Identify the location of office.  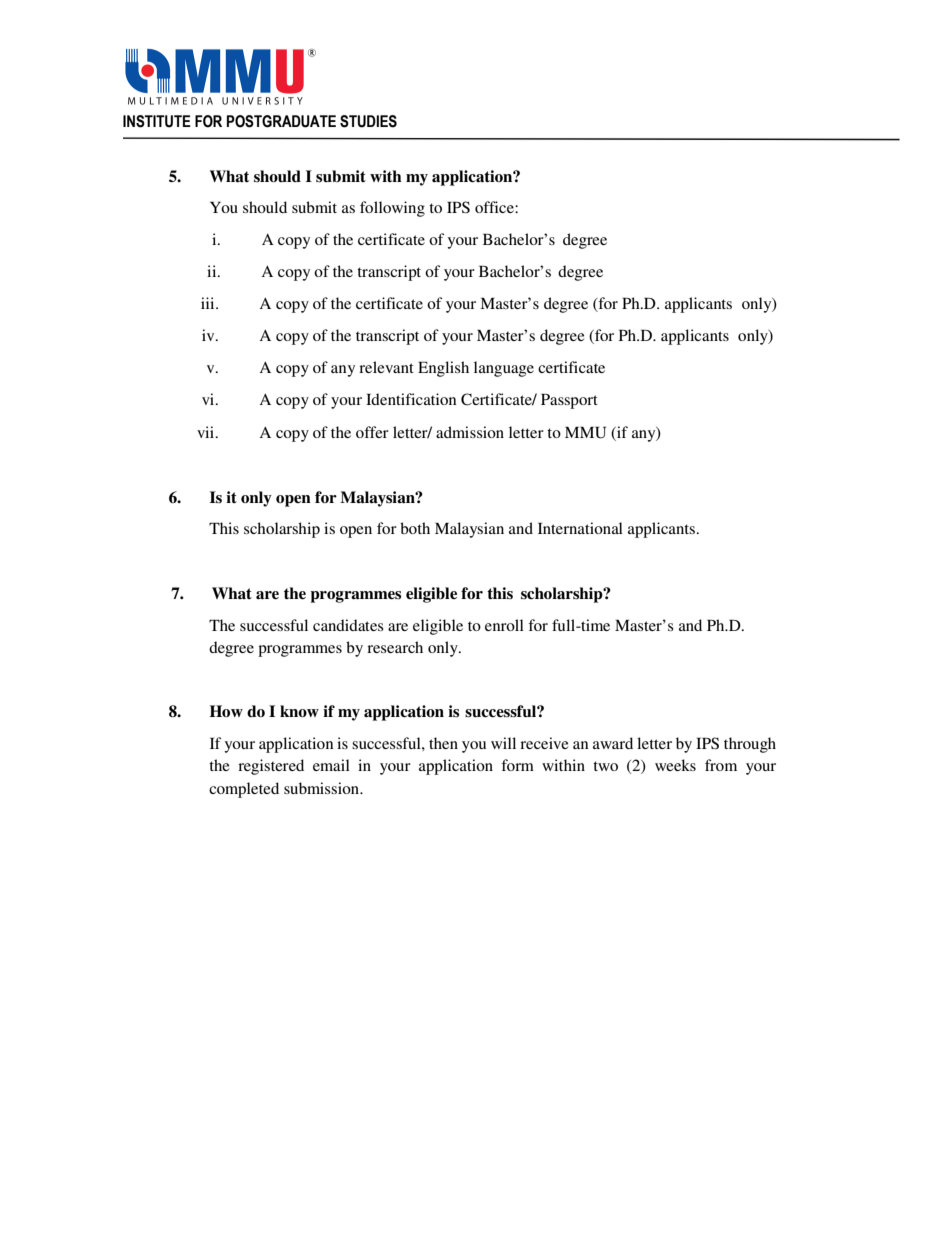
(495, 207).
